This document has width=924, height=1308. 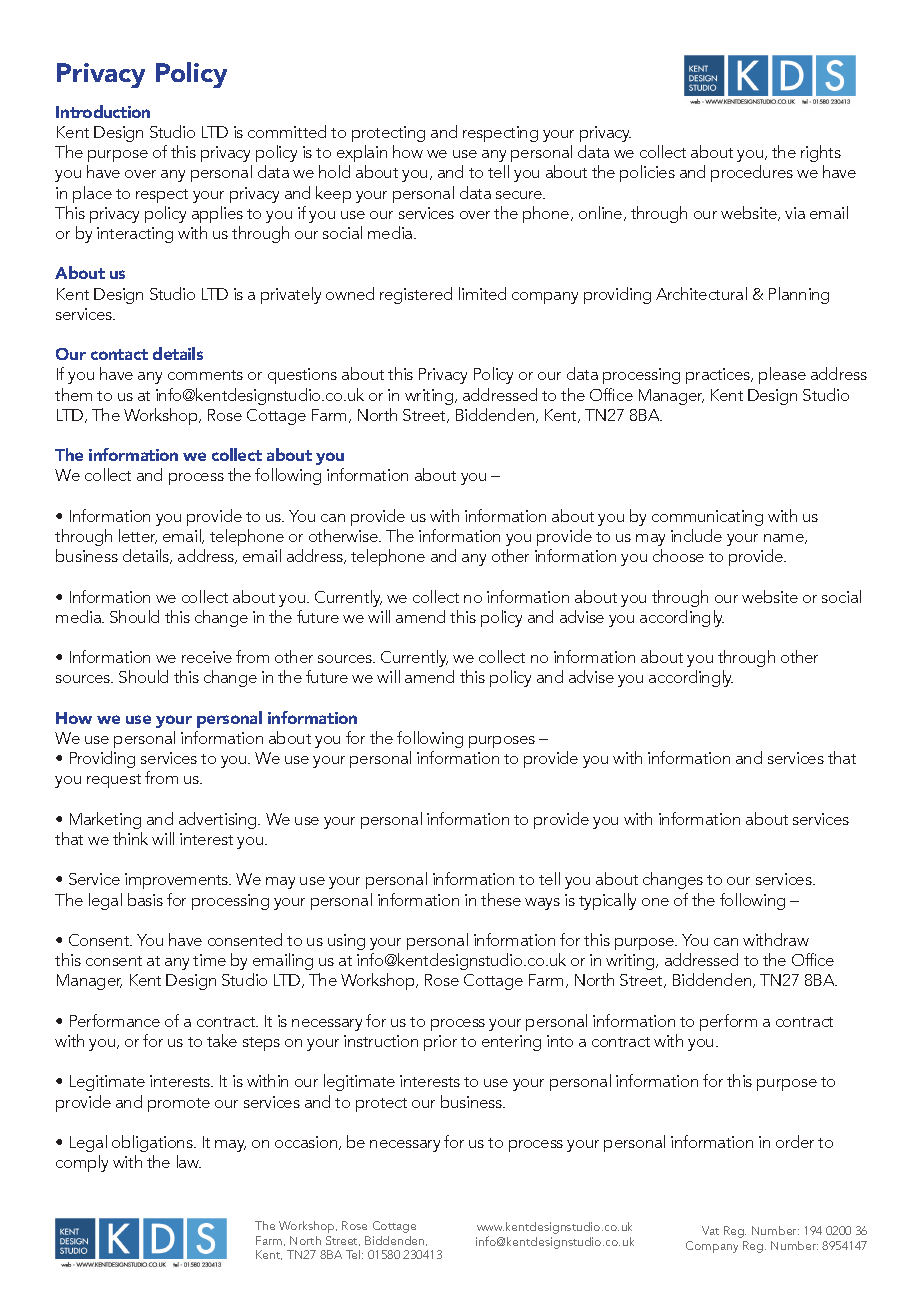 I want to click on procedures, so click(x=752, y=173).
